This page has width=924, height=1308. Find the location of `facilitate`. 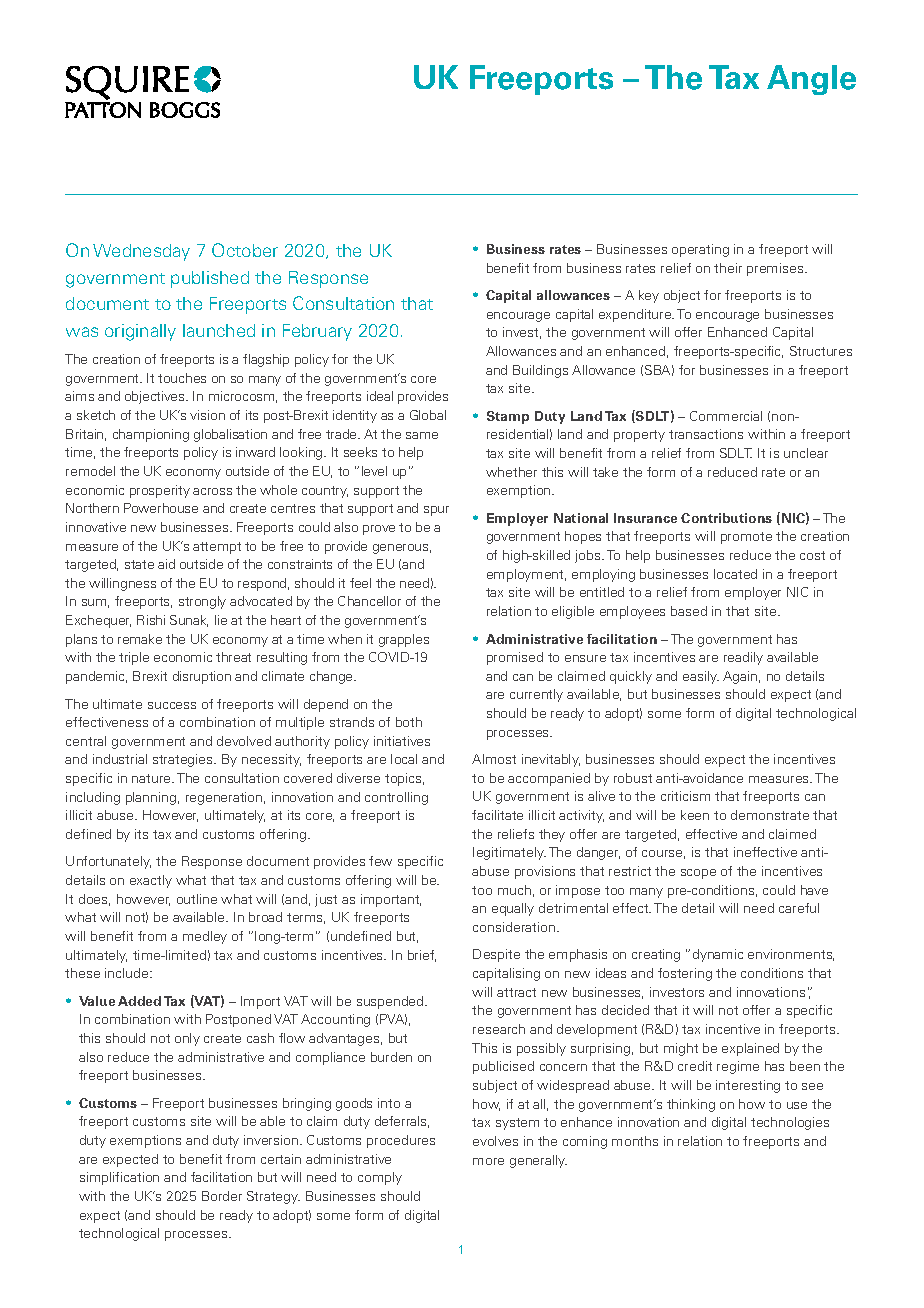

facilitate is located at coordinates (497, 815).
